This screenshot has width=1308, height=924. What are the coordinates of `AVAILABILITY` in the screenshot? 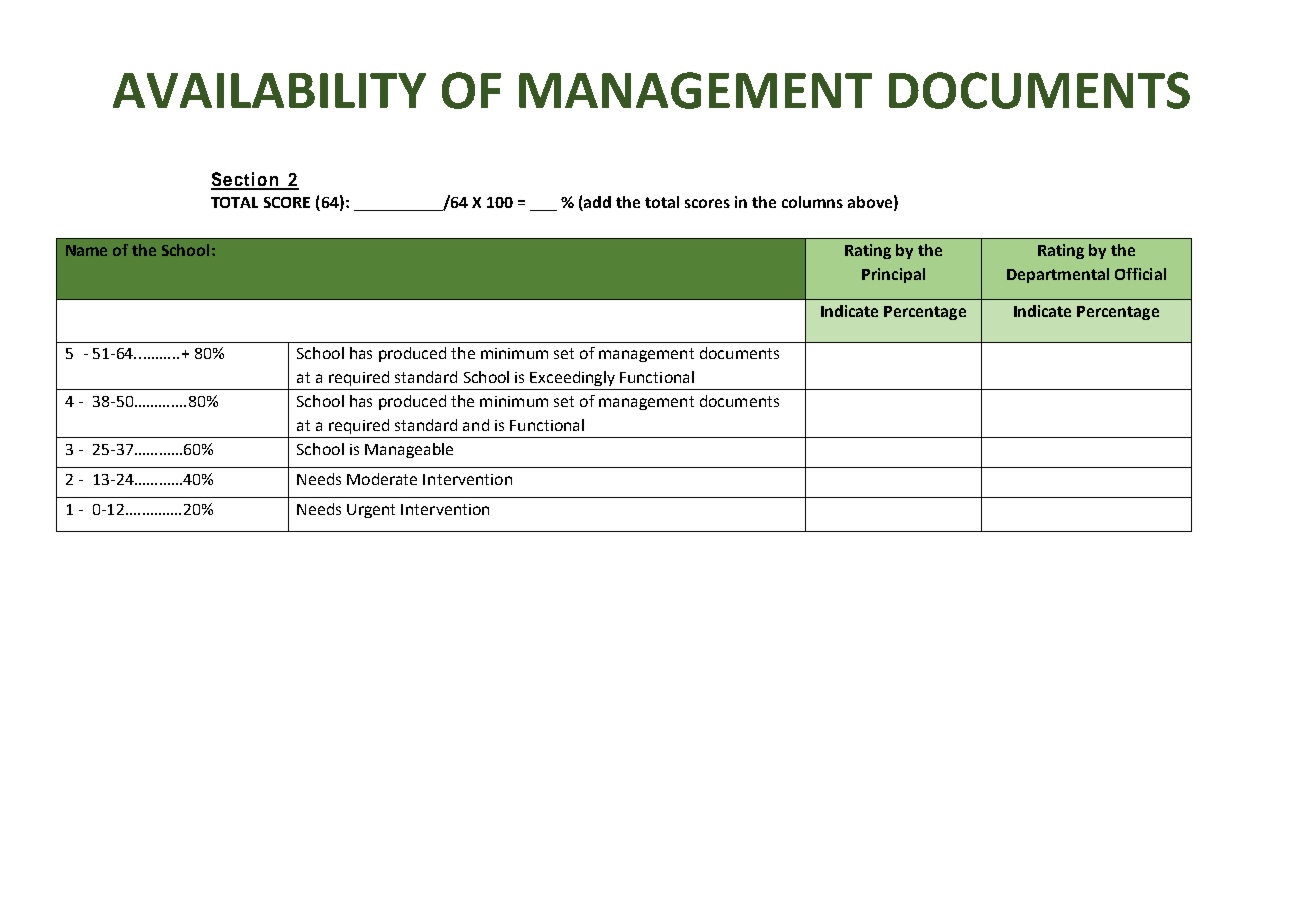 It's located at (269, 90).
